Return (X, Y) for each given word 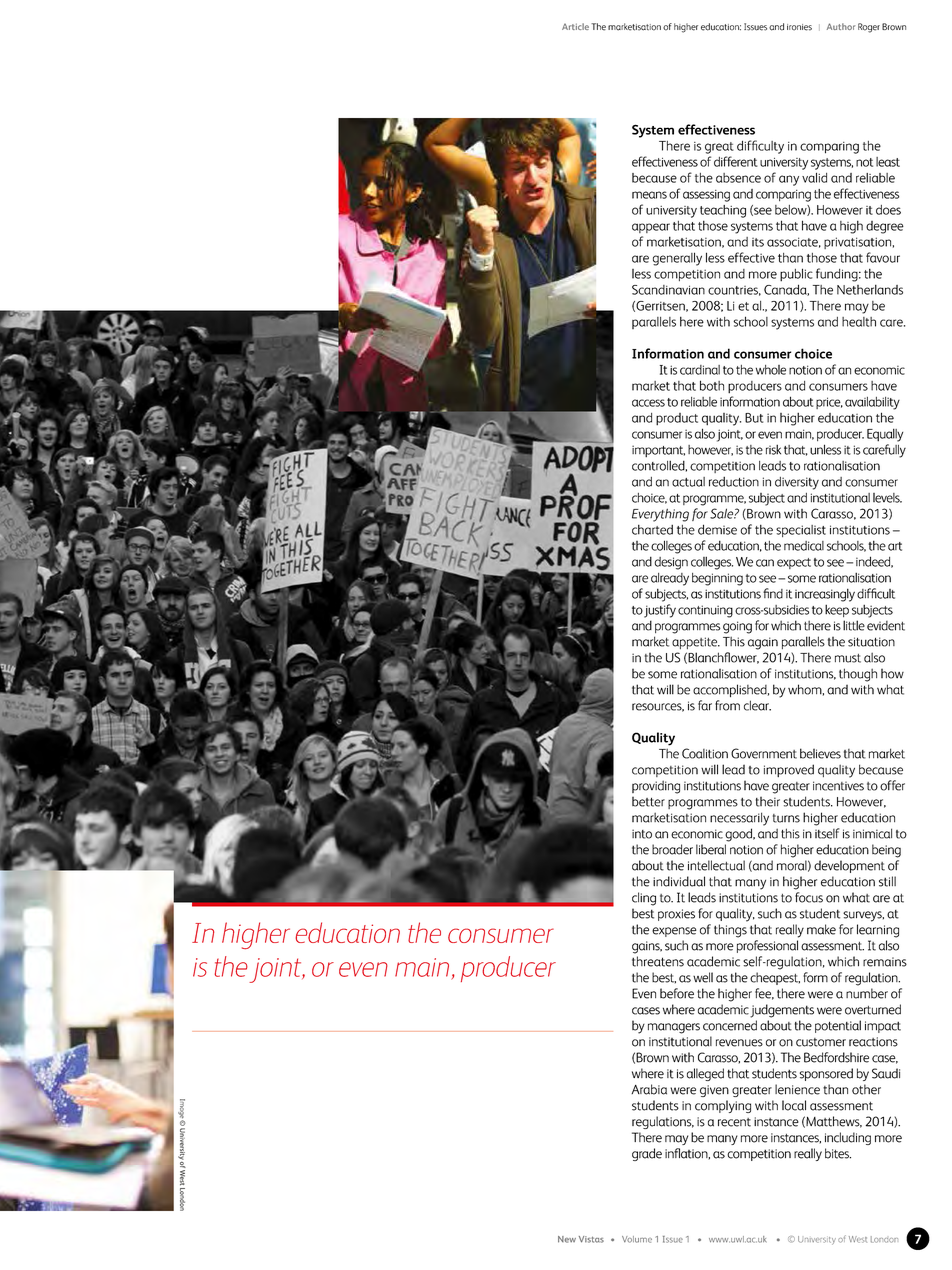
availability (872, 403)
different (736, 161)
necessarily (739, 819)
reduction (734, 481)
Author (841, 26)
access (648, 403)
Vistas (591, 1239)
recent (734, 1122)
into (642, 834)
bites (838, 1153)
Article (575, 26)
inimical (872, 833)
